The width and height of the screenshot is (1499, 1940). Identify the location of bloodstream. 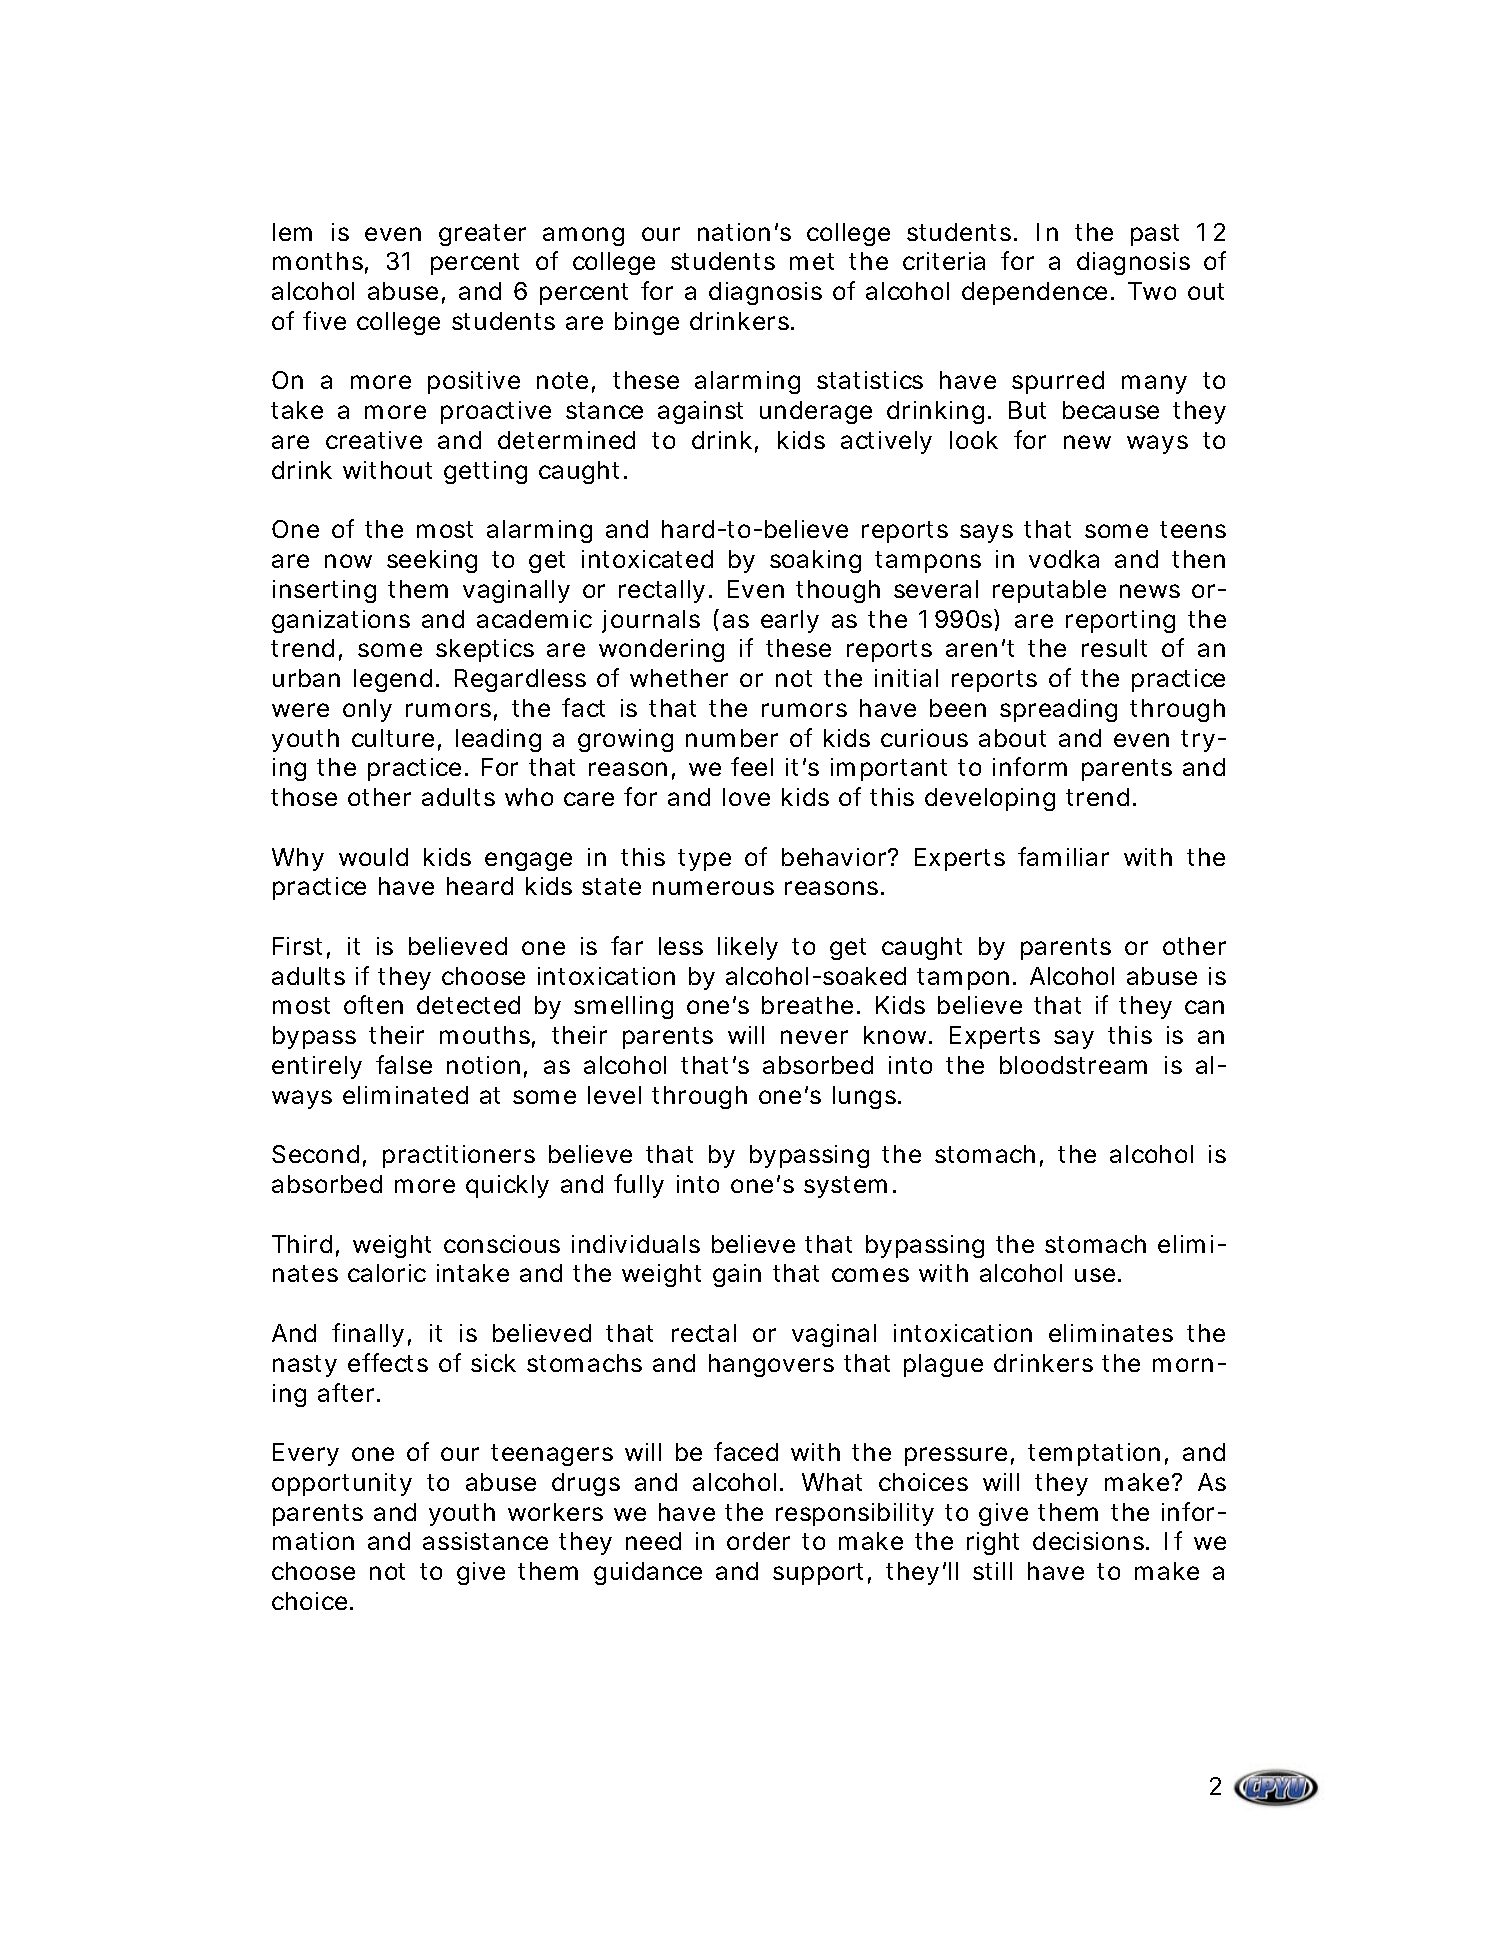
(1073, 1065).
